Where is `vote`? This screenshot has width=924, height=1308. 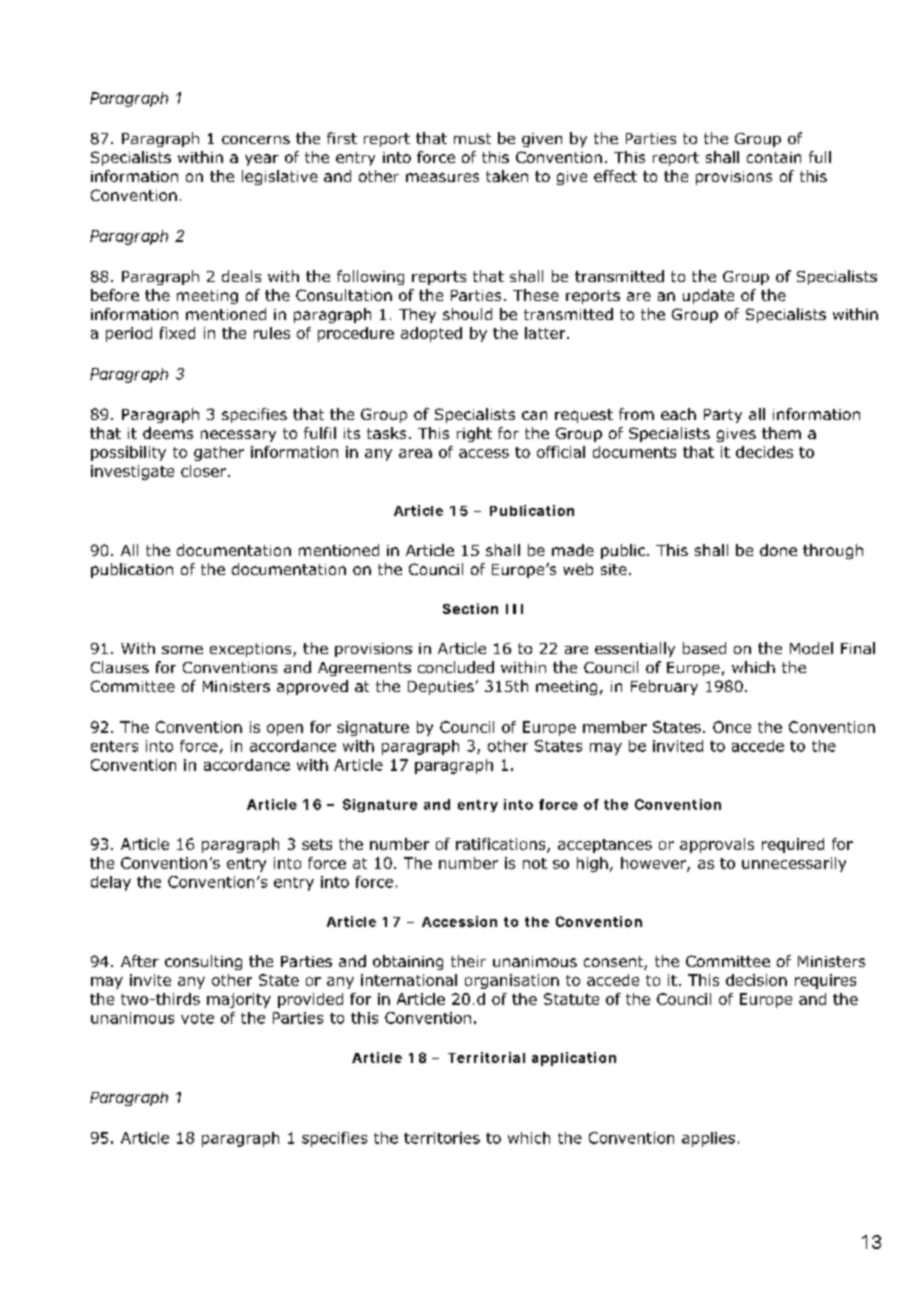
vote is located at coordinates (197, 1018).
